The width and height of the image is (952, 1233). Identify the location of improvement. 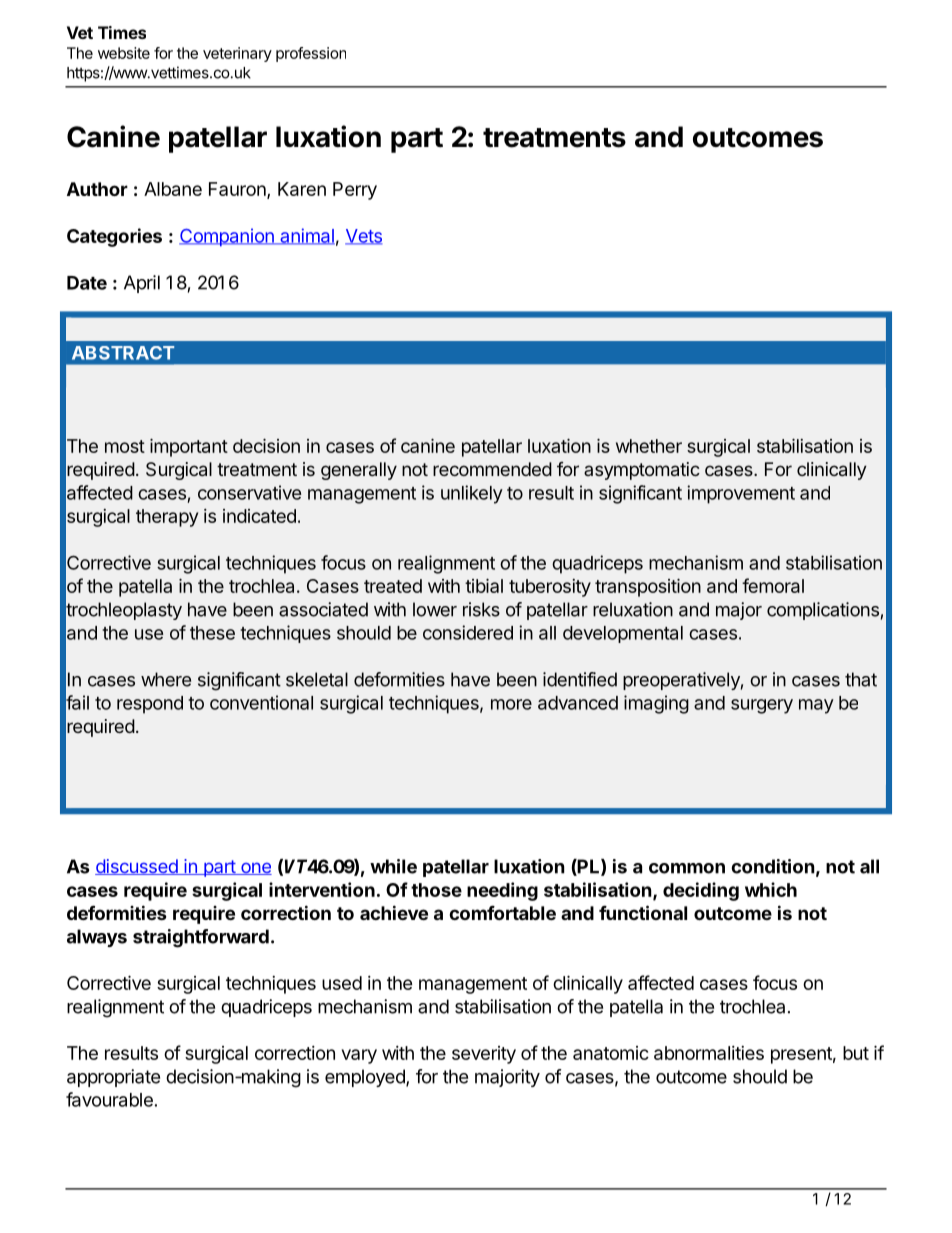
(741, 494).
